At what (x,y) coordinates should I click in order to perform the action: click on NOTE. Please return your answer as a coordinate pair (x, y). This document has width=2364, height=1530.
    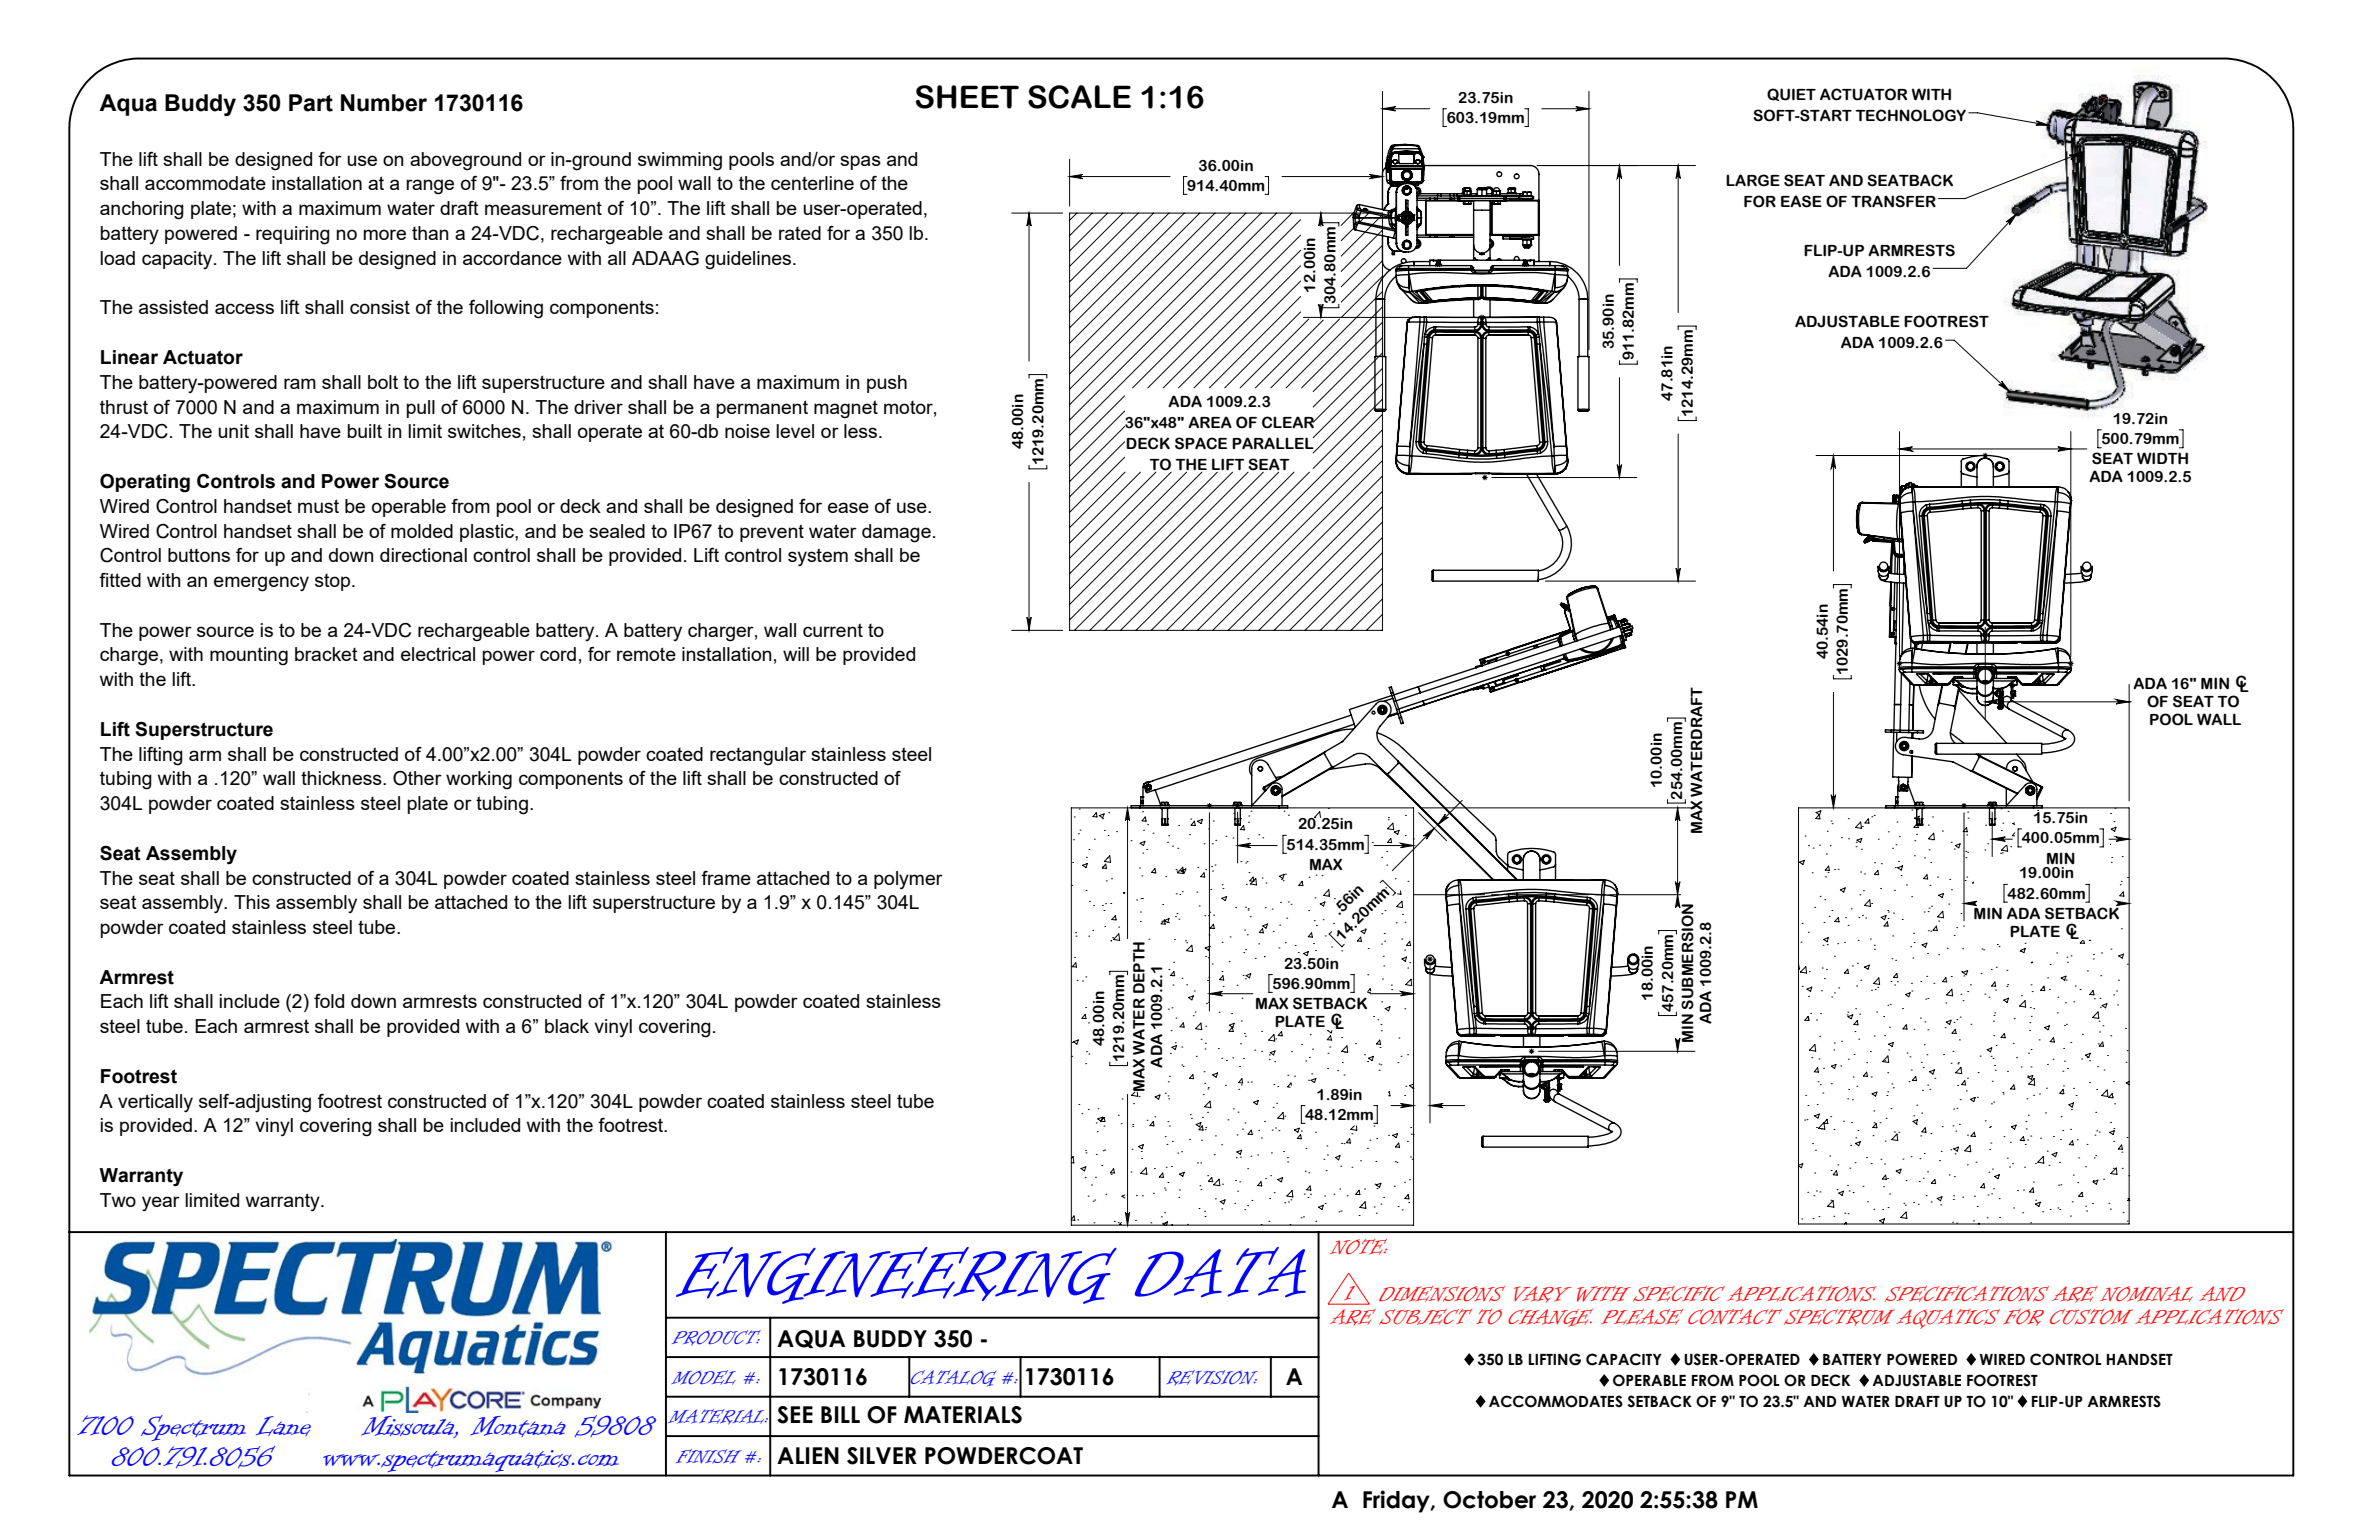
    Looking at the image, I should click on (1358, 1247).
